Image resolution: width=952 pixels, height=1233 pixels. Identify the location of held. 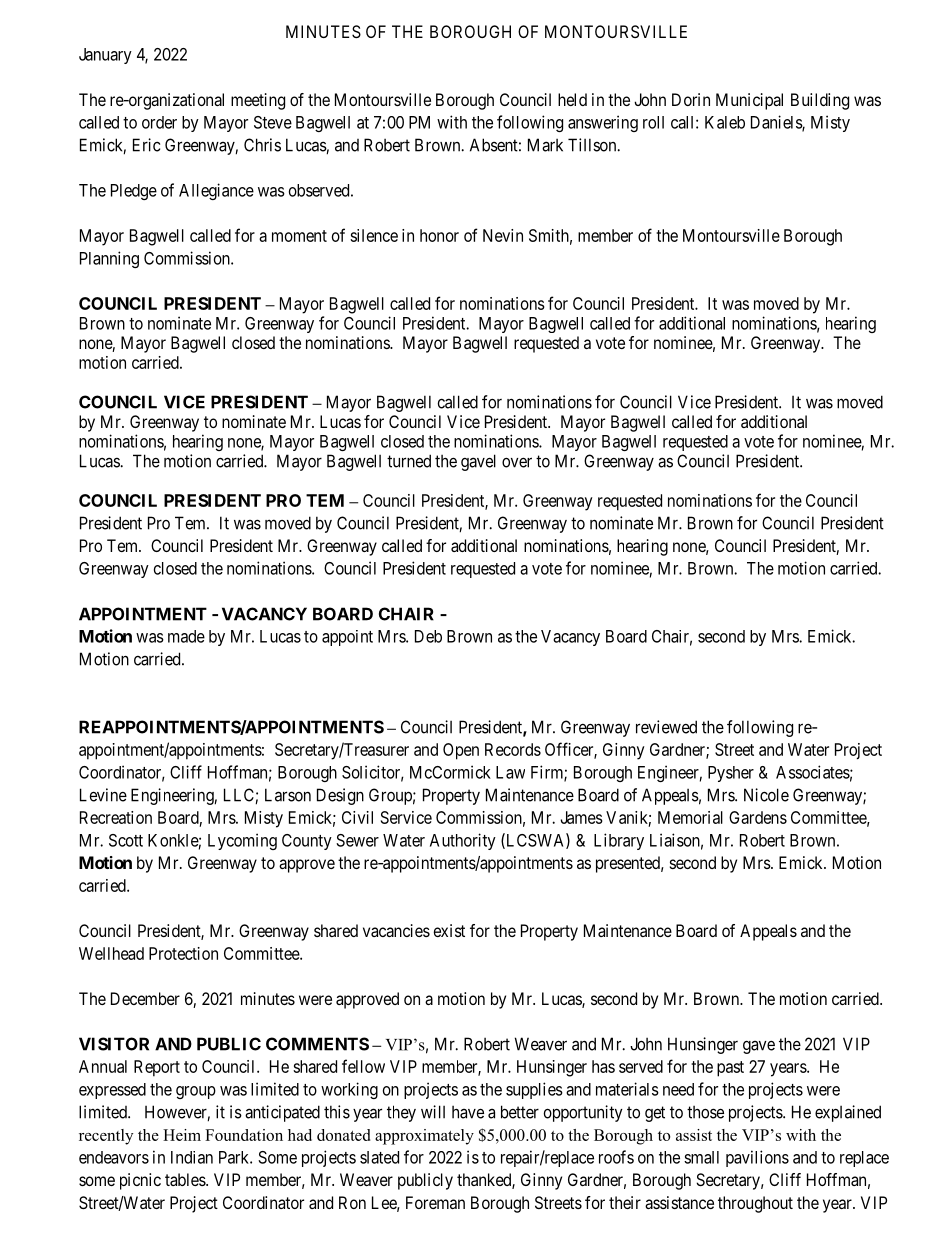
(572, 99).
